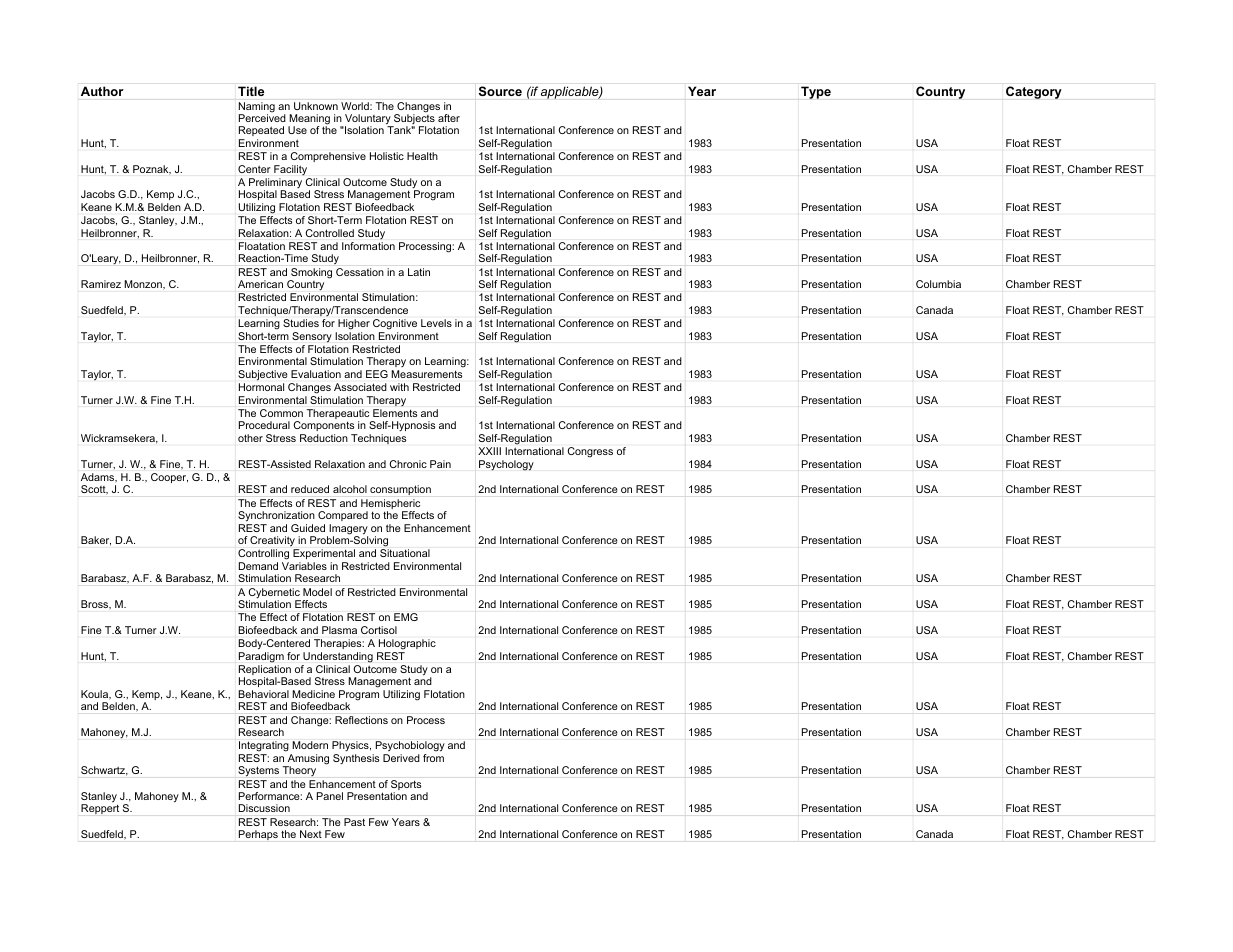 This screenshot has width=1233, height=952. Describe the element at coordinates (500, 91) in the screenshot. I see `Source` at that location.
